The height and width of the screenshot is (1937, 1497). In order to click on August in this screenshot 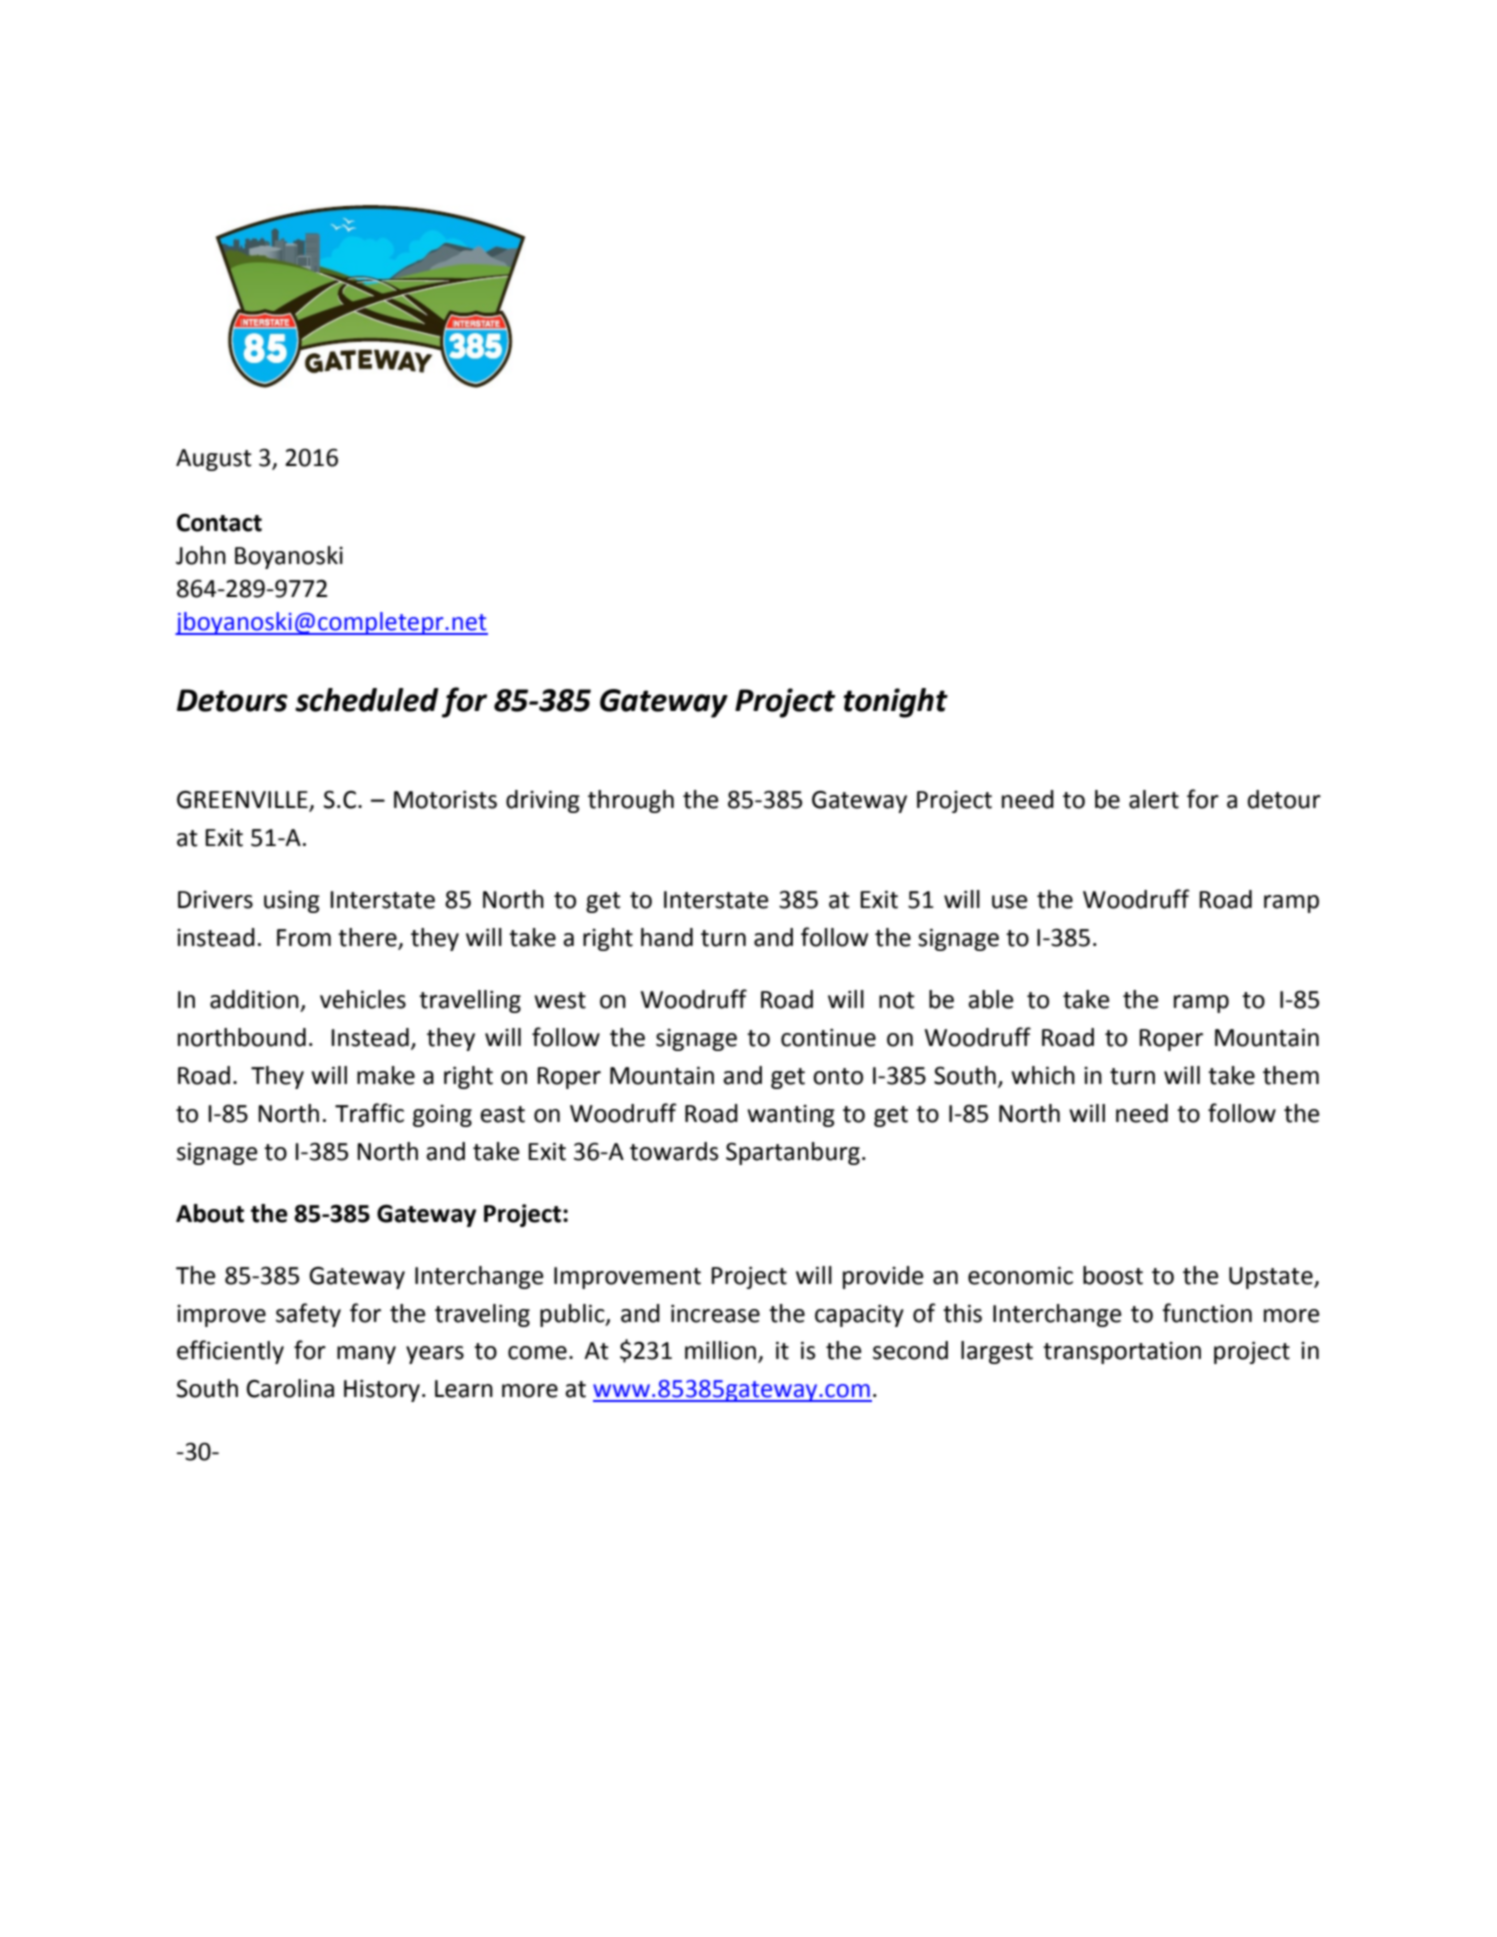, I will do `click(214, 460)`.
